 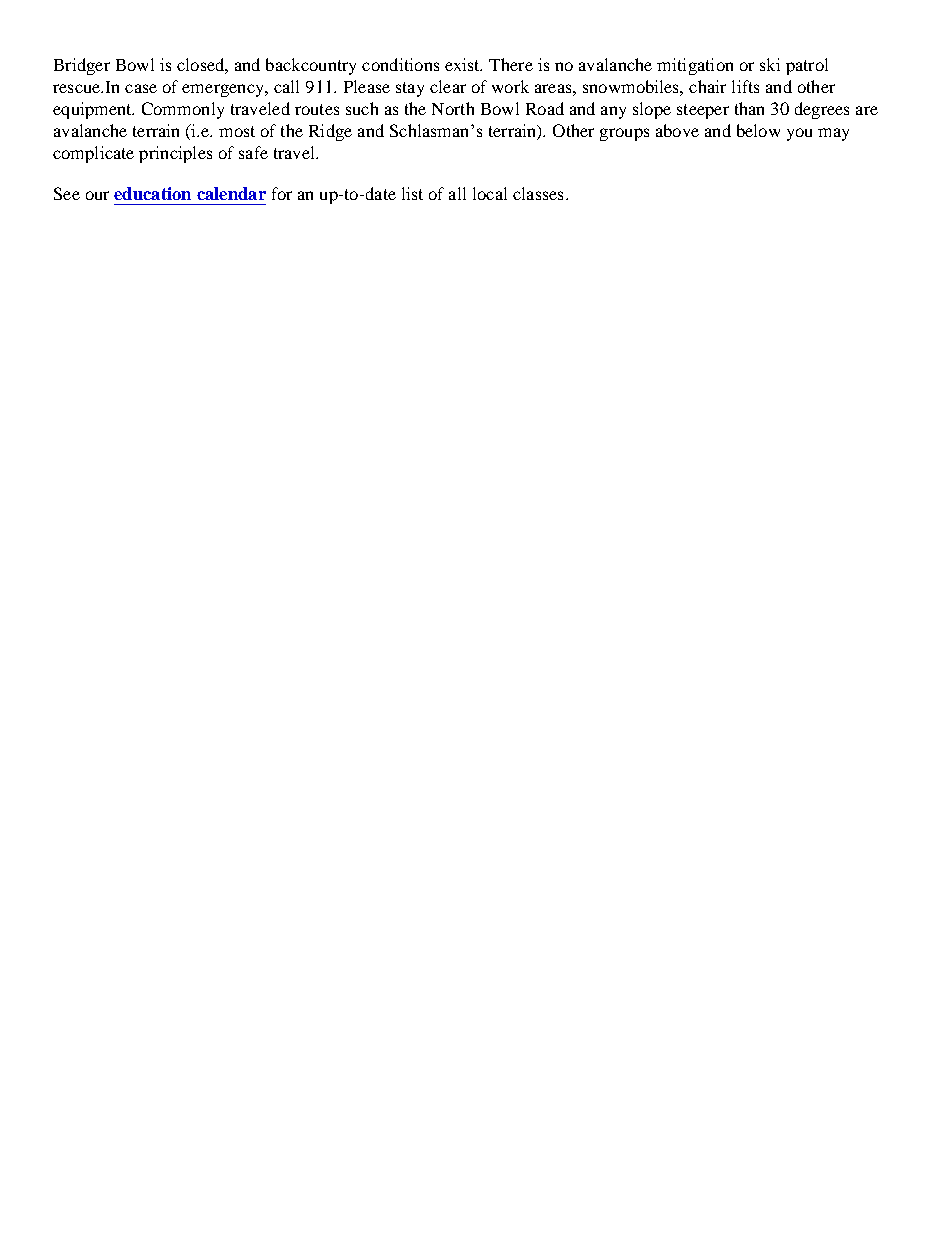 I want to click on mitigation, so click(x=695, y=66).
